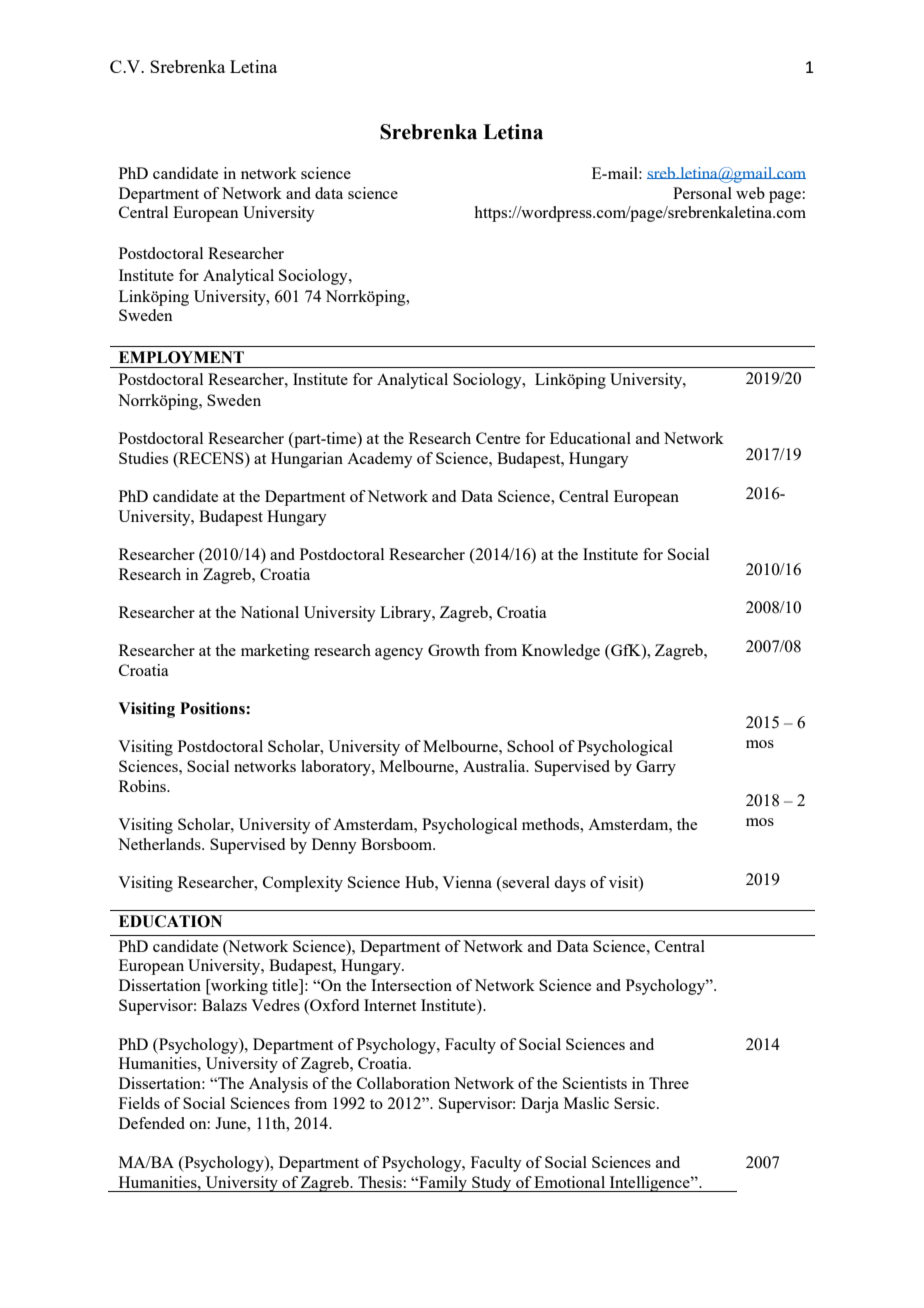 The height and width of the screenshot is (1308, 924). I want to click on Library, so click(407, 614).
